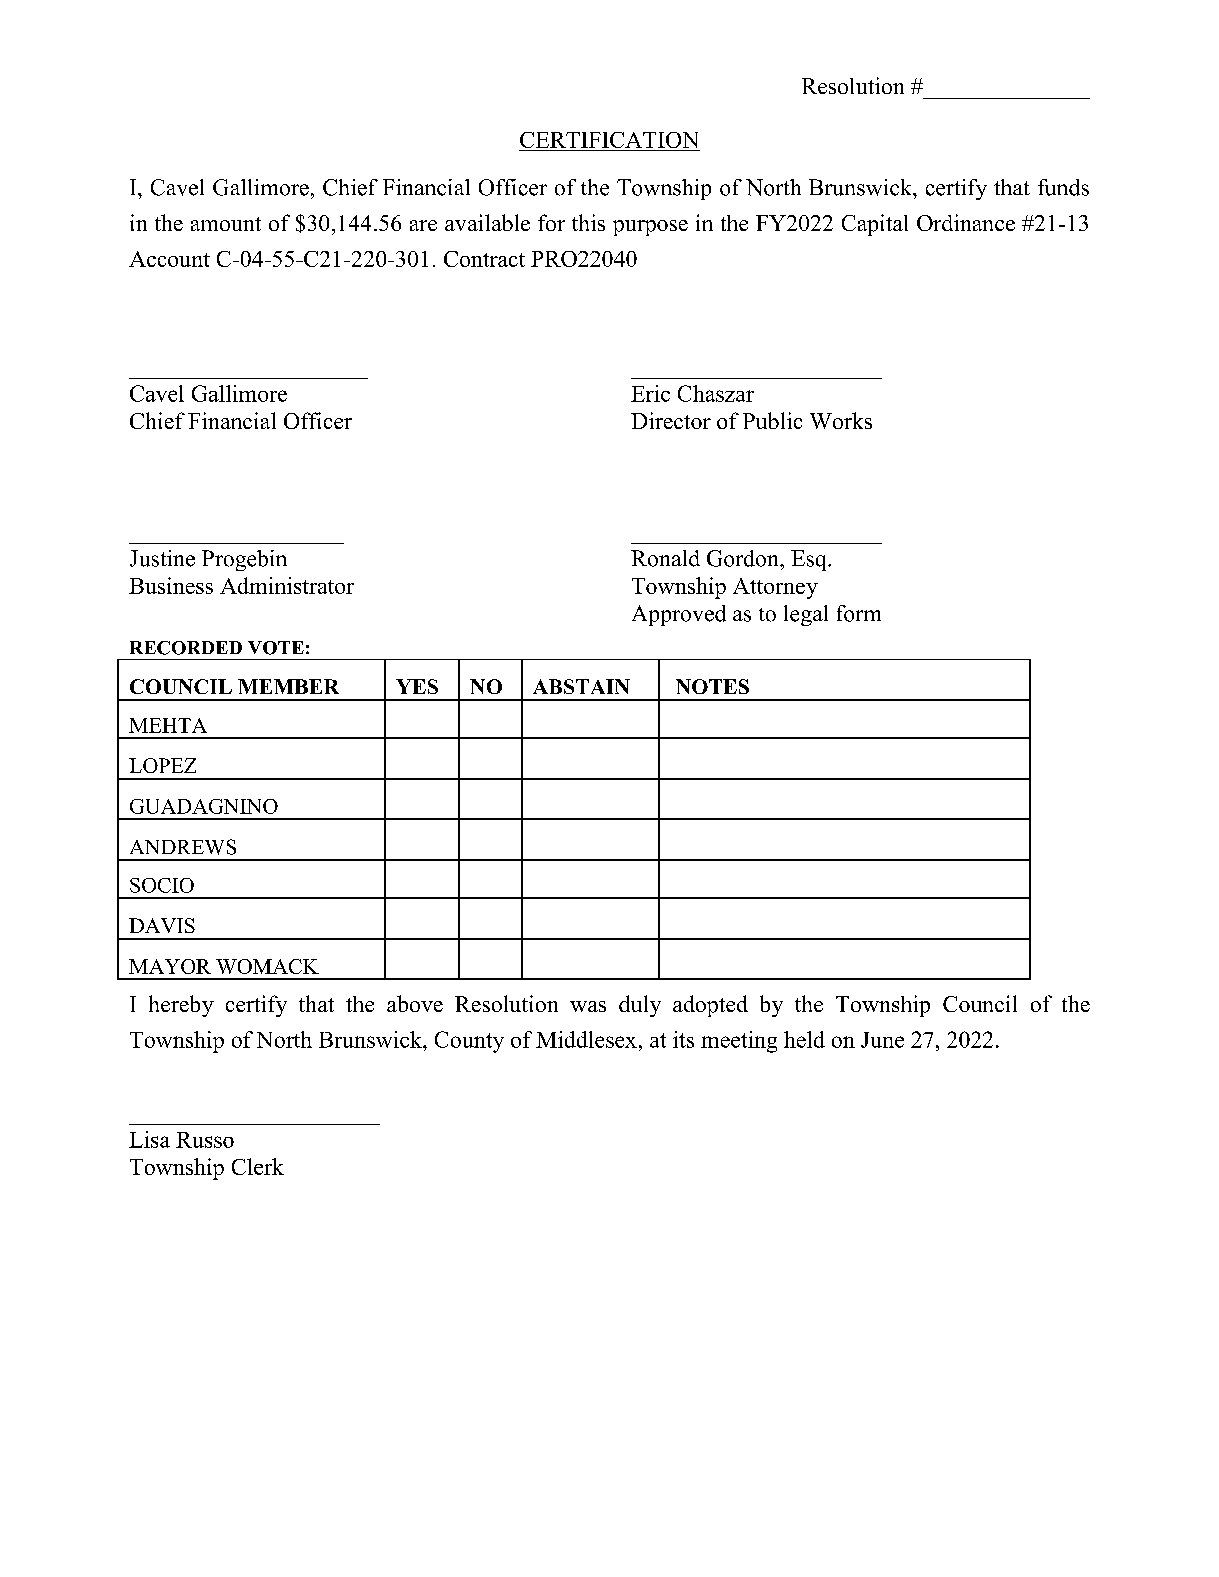  I want to click on amount, so click(226, 224).
